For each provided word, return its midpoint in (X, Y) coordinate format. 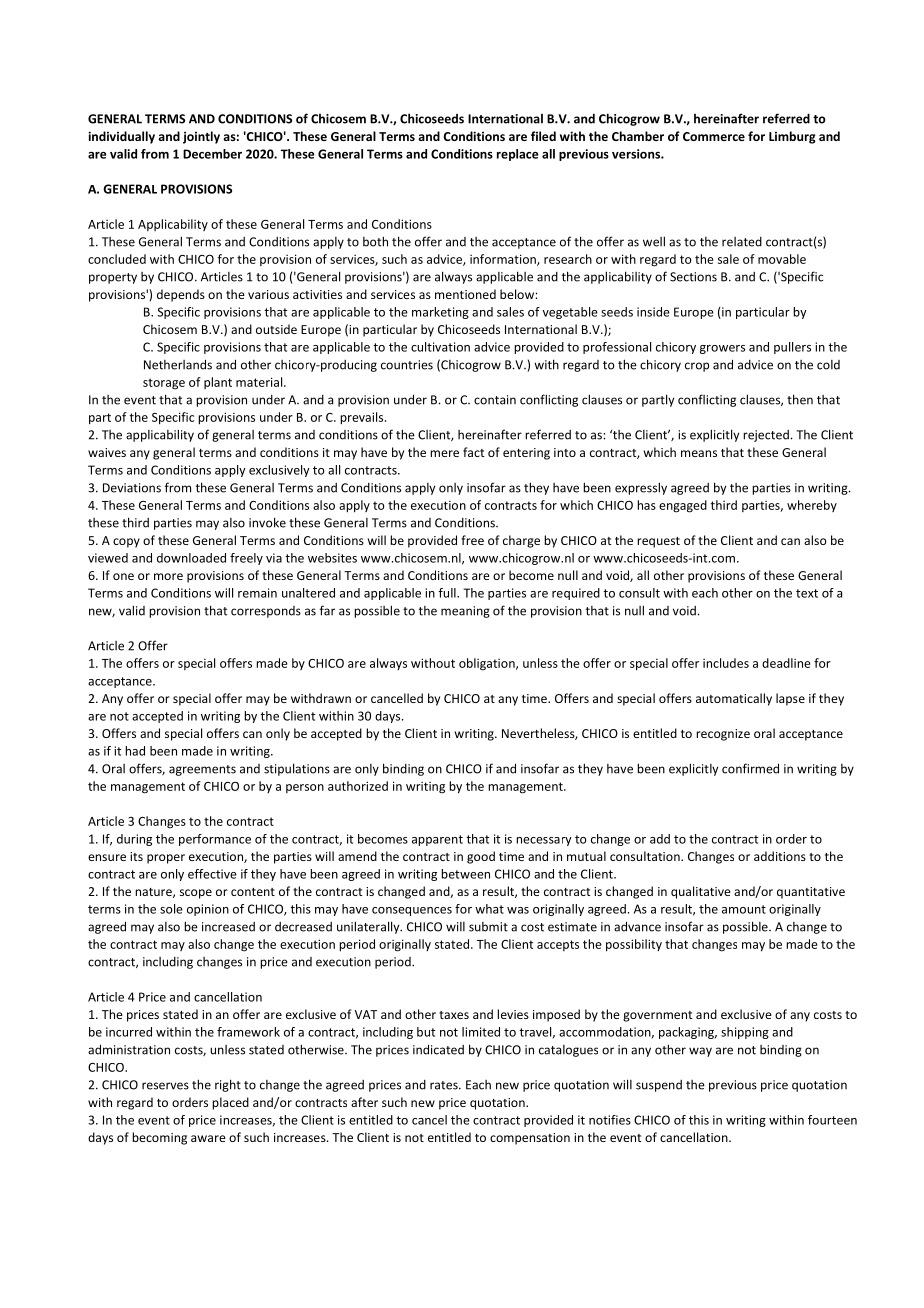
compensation (530, 1139)
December (212, 154)
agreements (202, 770)
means (699, 453)
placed (230, 1103)
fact (473, 452)
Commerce (714, 136)
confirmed (750, 768)
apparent (437, 840)
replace (517, 155)
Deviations (132, 488)
